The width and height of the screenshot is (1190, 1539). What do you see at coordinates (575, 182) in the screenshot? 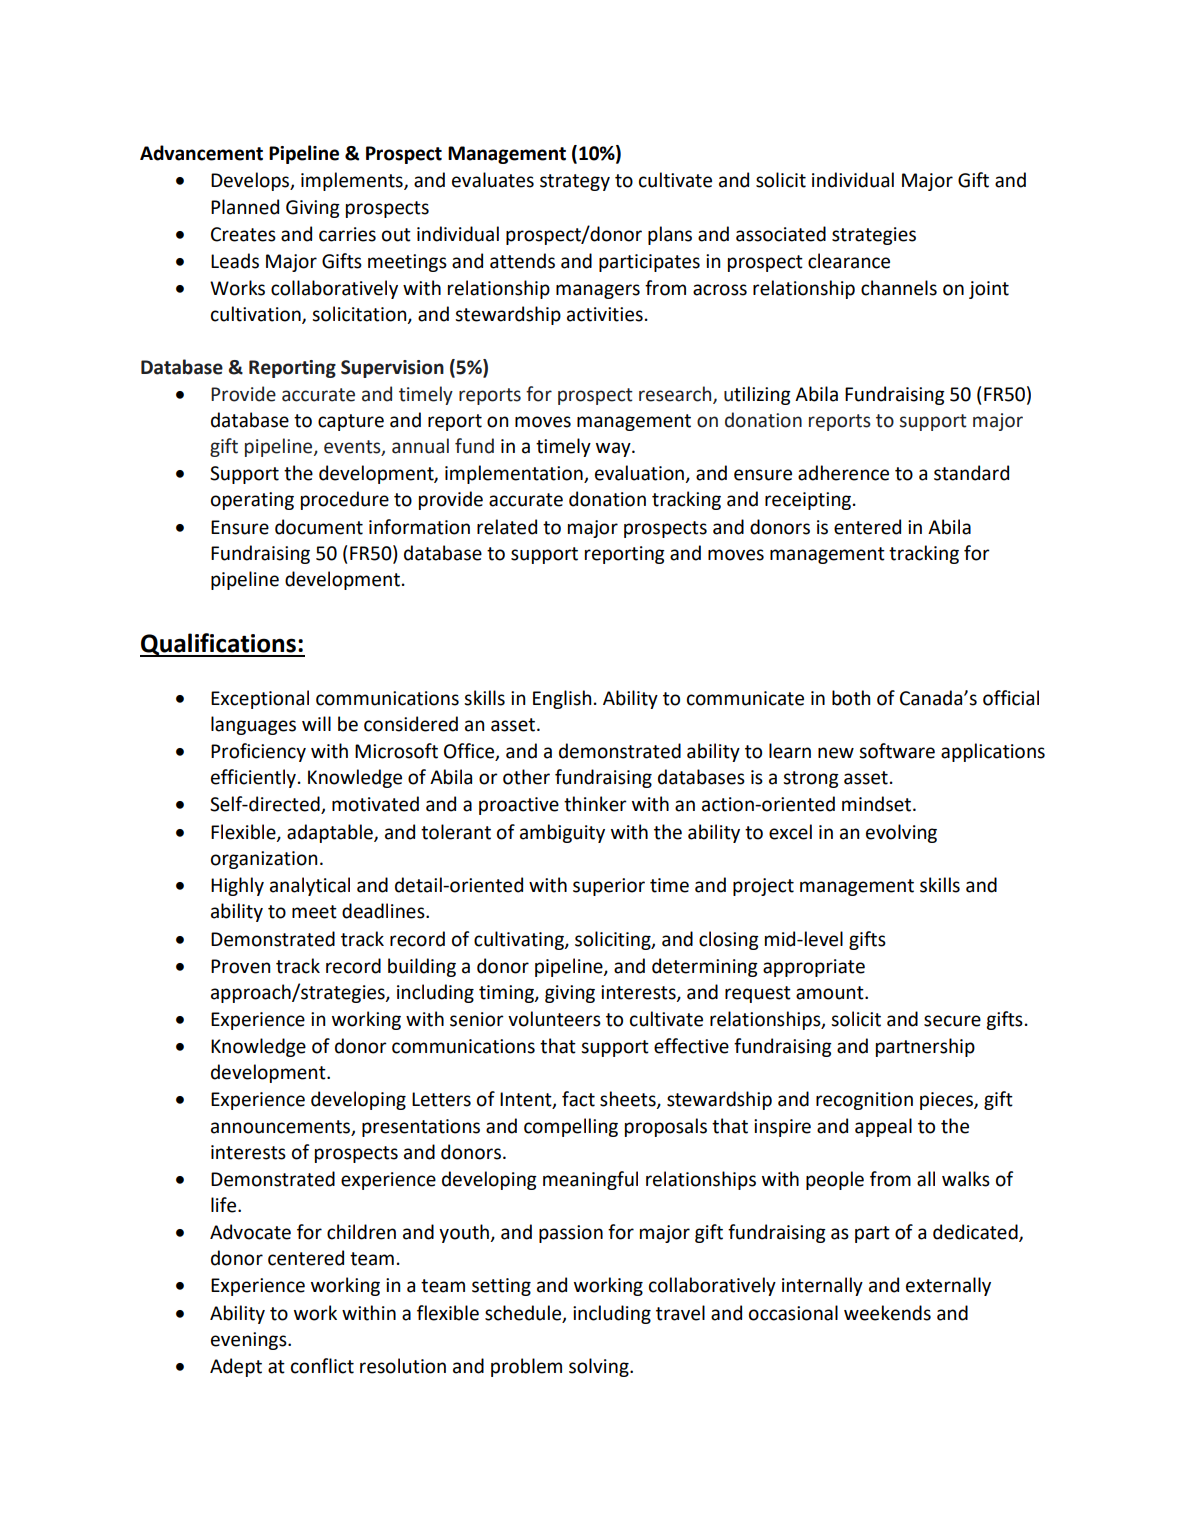
I see `strategy` at bounding box center [575, 182].
